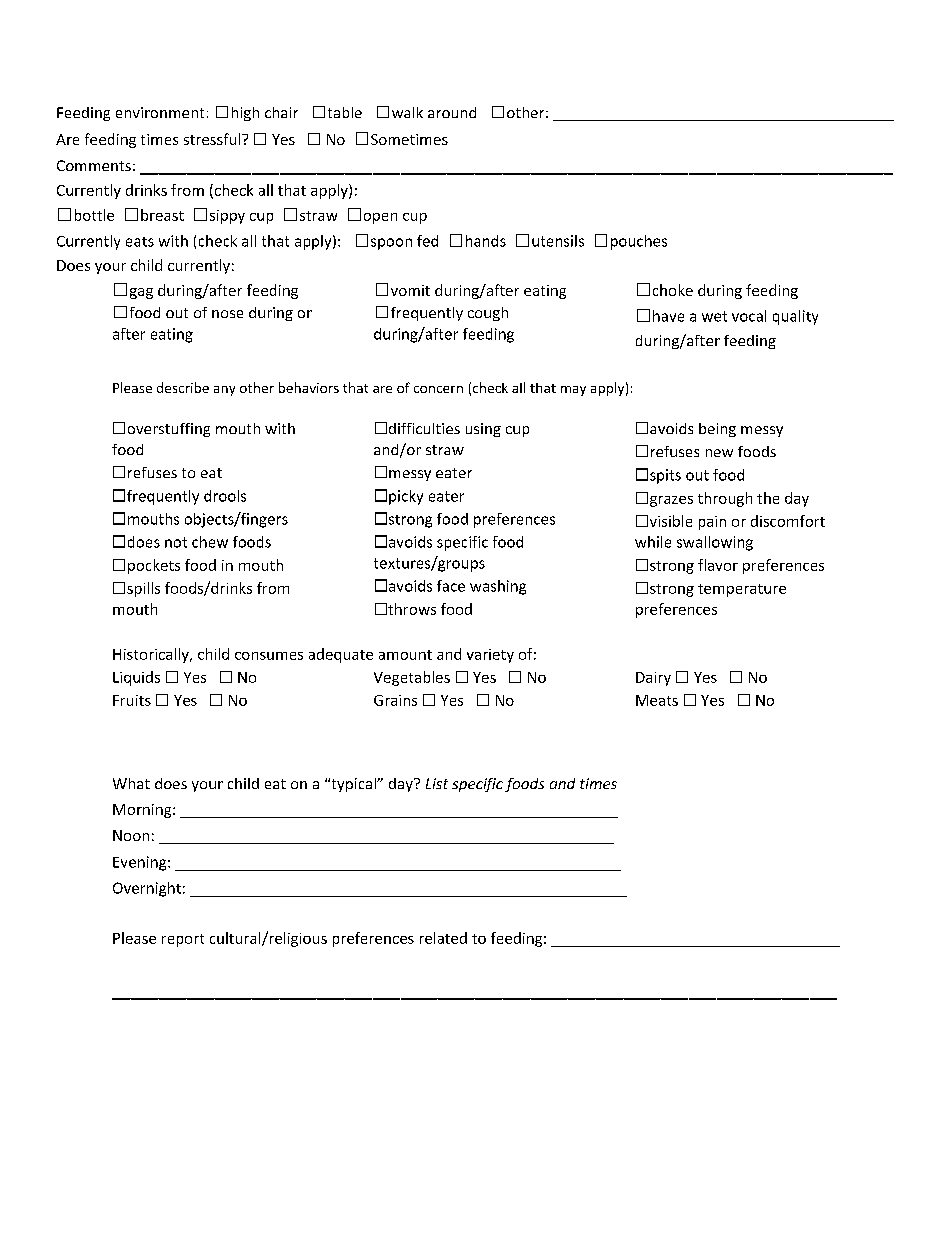  I want to click on pain, so click(712, 523).
